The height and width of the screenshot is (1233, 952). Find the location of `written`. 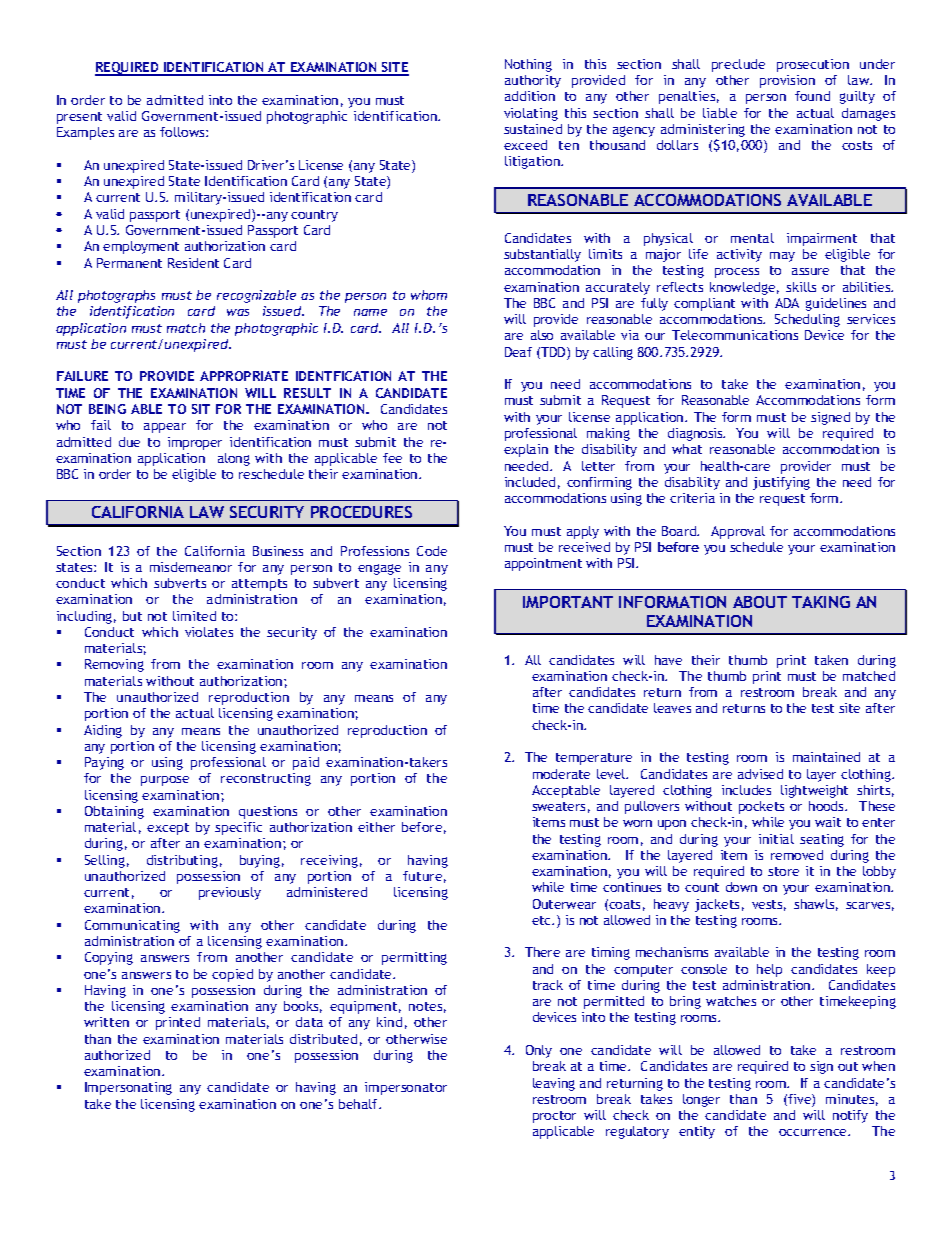

written is located at coordinates (106, 1022).
